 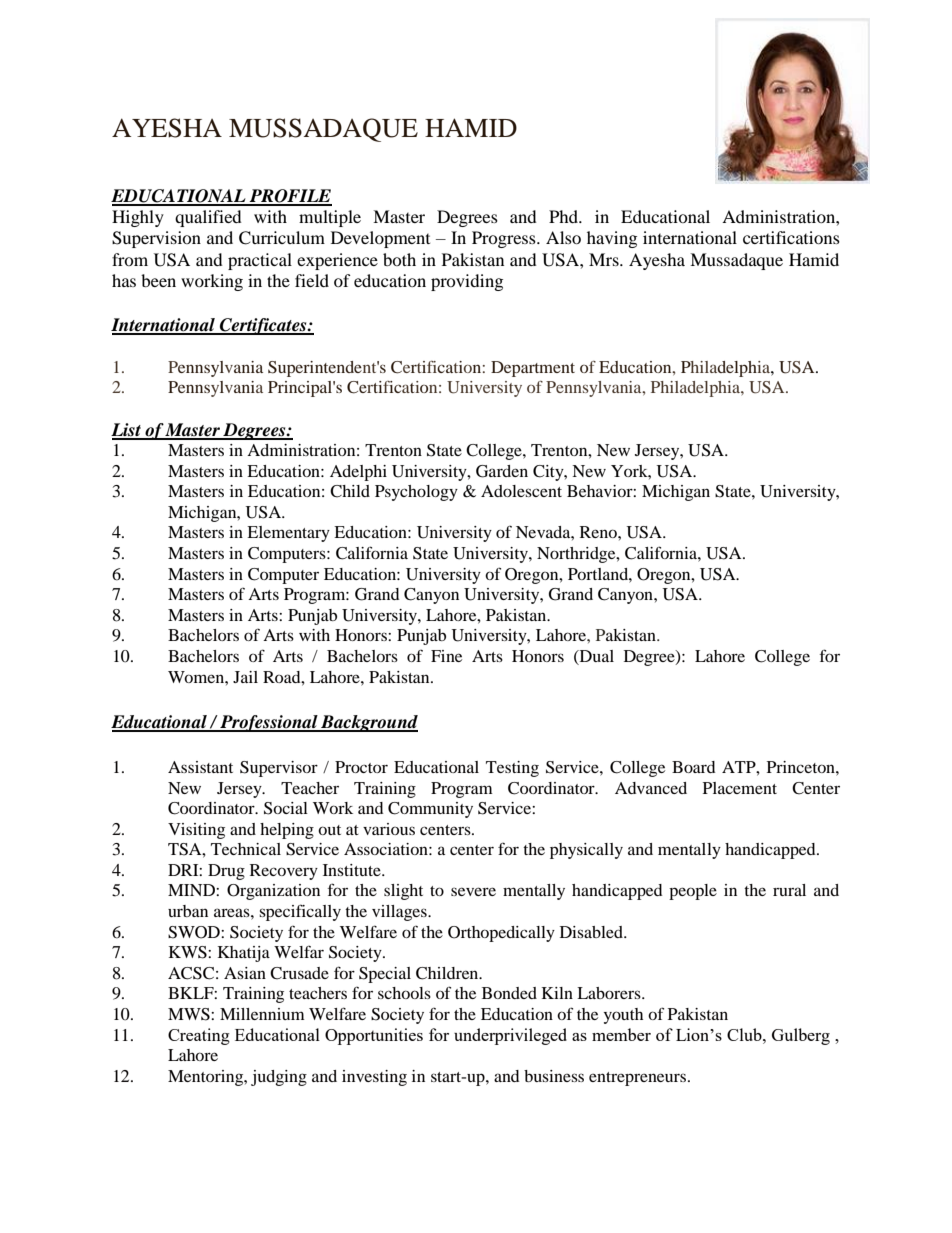 I want to click on Reno, so click(x=599, y=532).
